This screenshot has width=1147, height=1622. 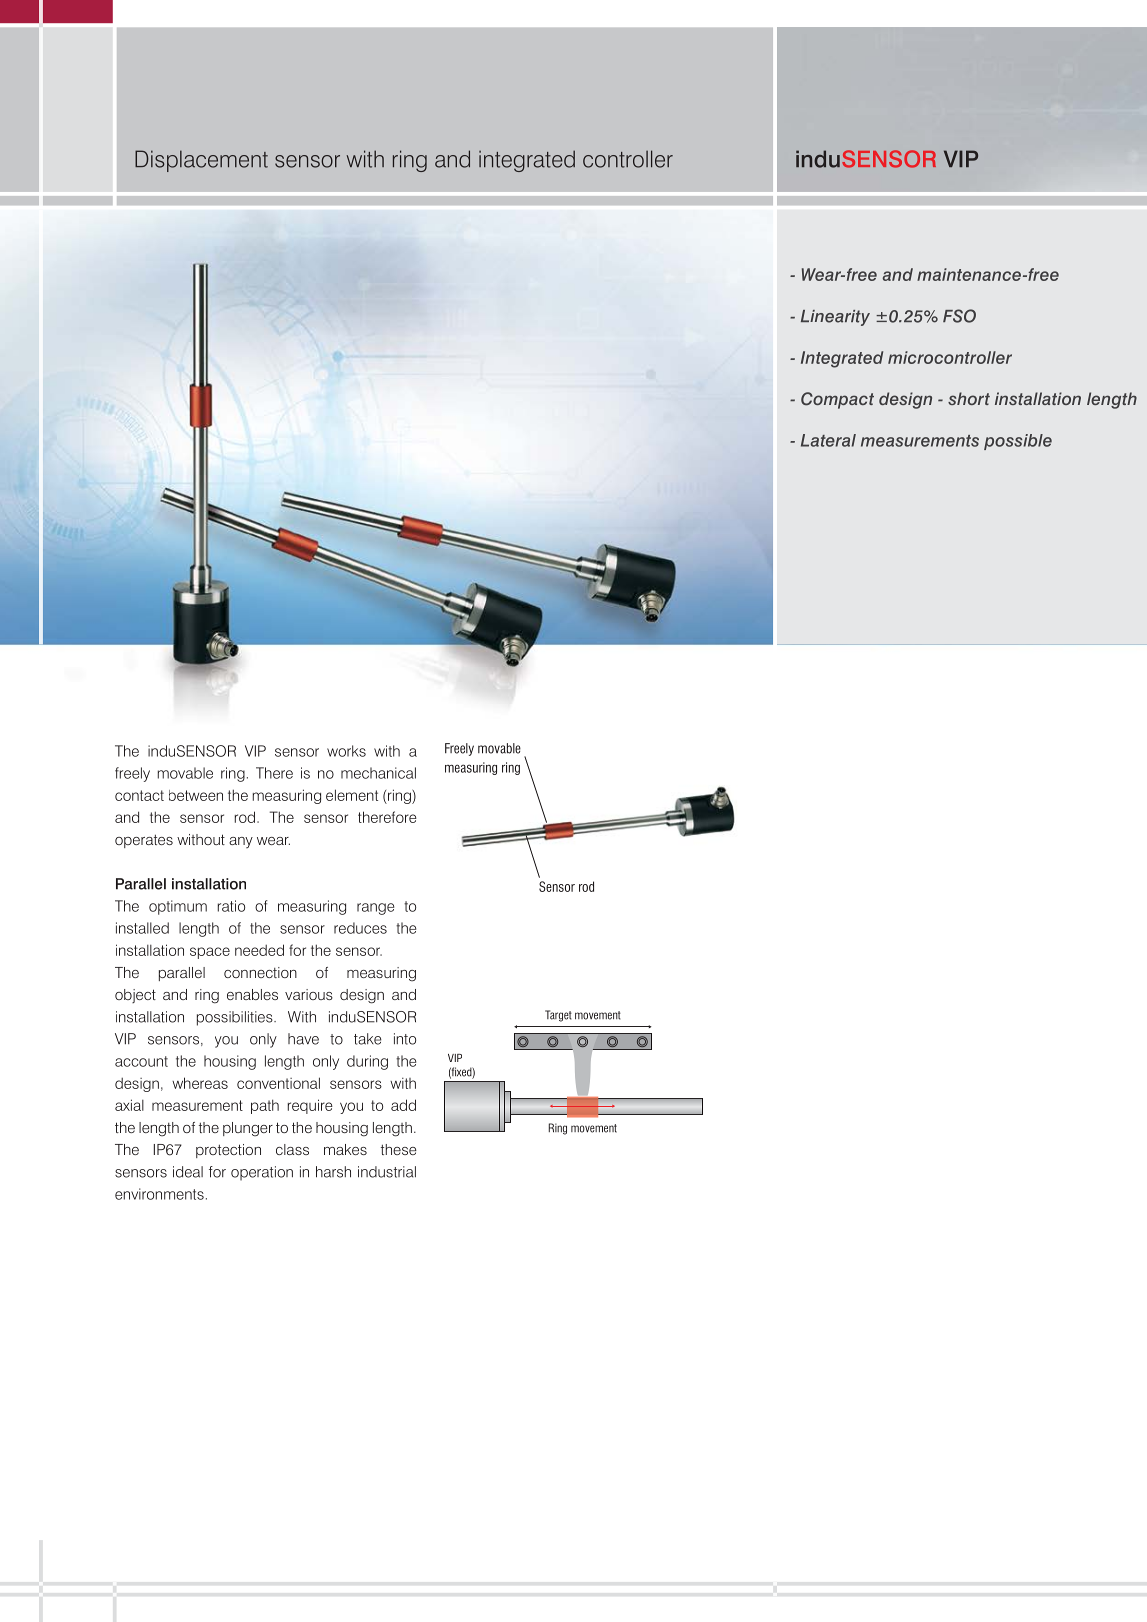 I want to click on Target, so click(x=558, y=1016).
